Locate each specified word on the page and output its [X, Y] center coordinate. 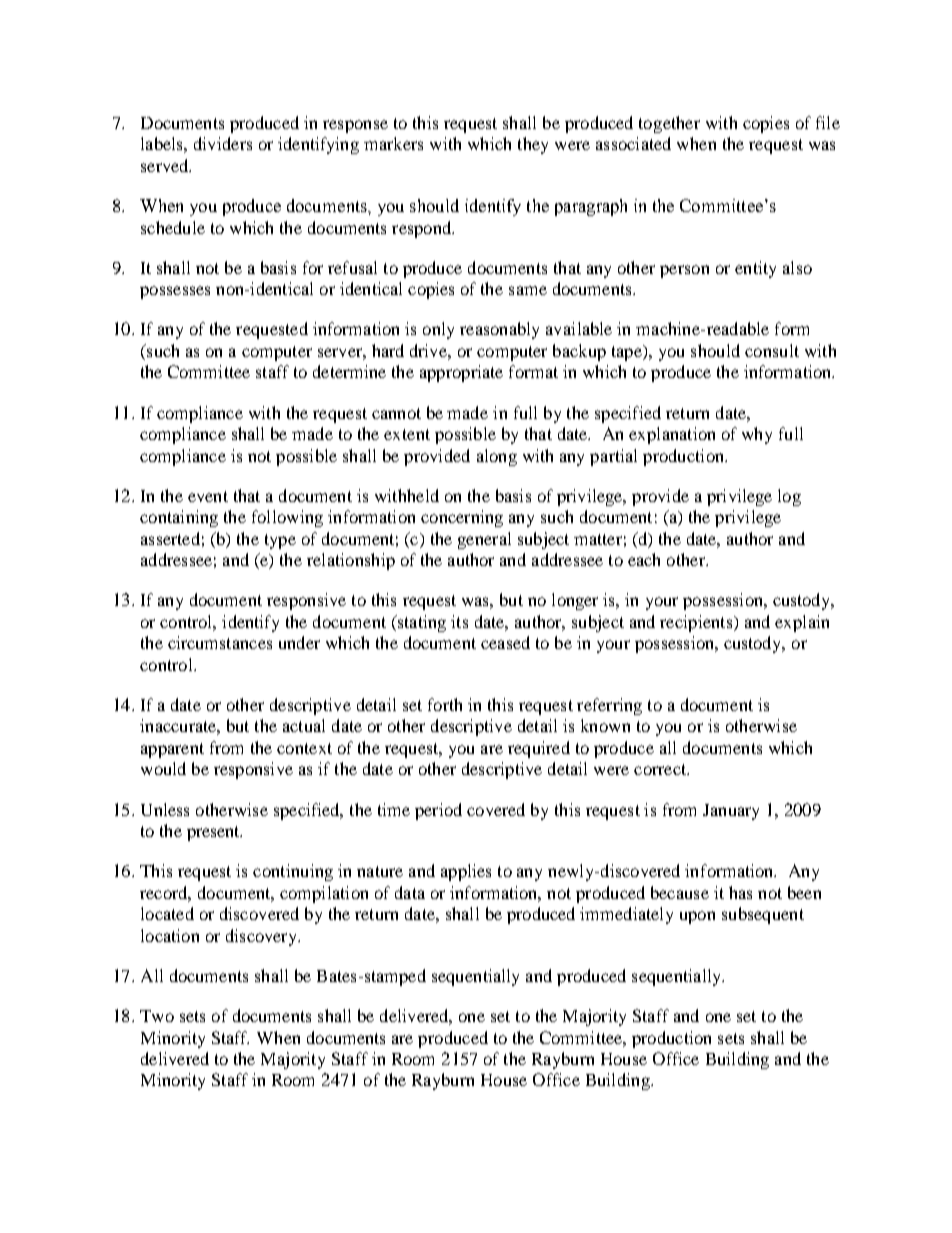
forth [445, 704]
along [497, 457]
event [208, 496]
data [410, 892]
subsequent [763, 915]
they [533, 145]
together [669, 124]
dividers [223, 143]
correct [661, 769]
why [757, 435]
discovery [263, 937]
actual [304, 725]
